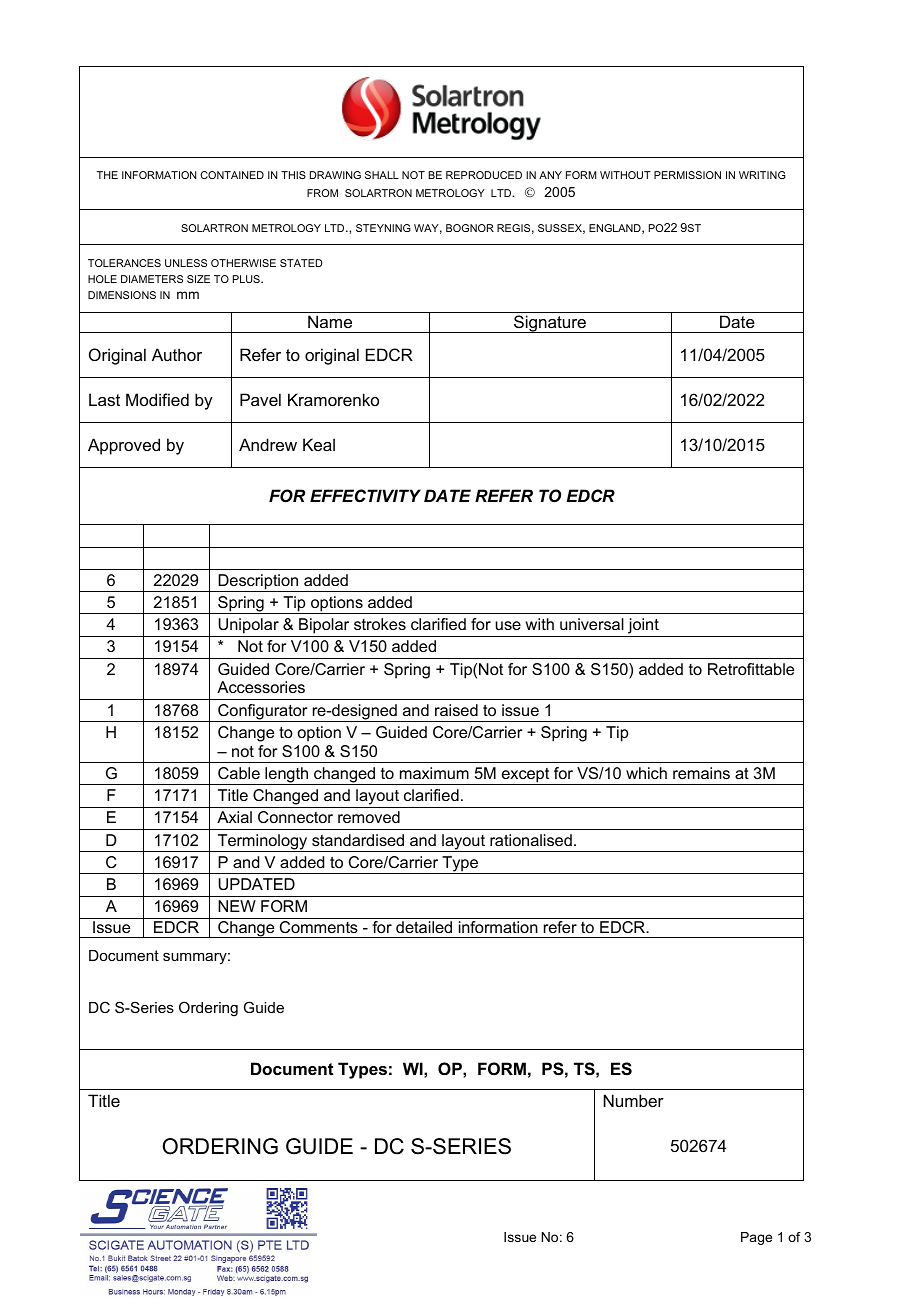  I want to click on PERMISSION, so click(687, 175).
